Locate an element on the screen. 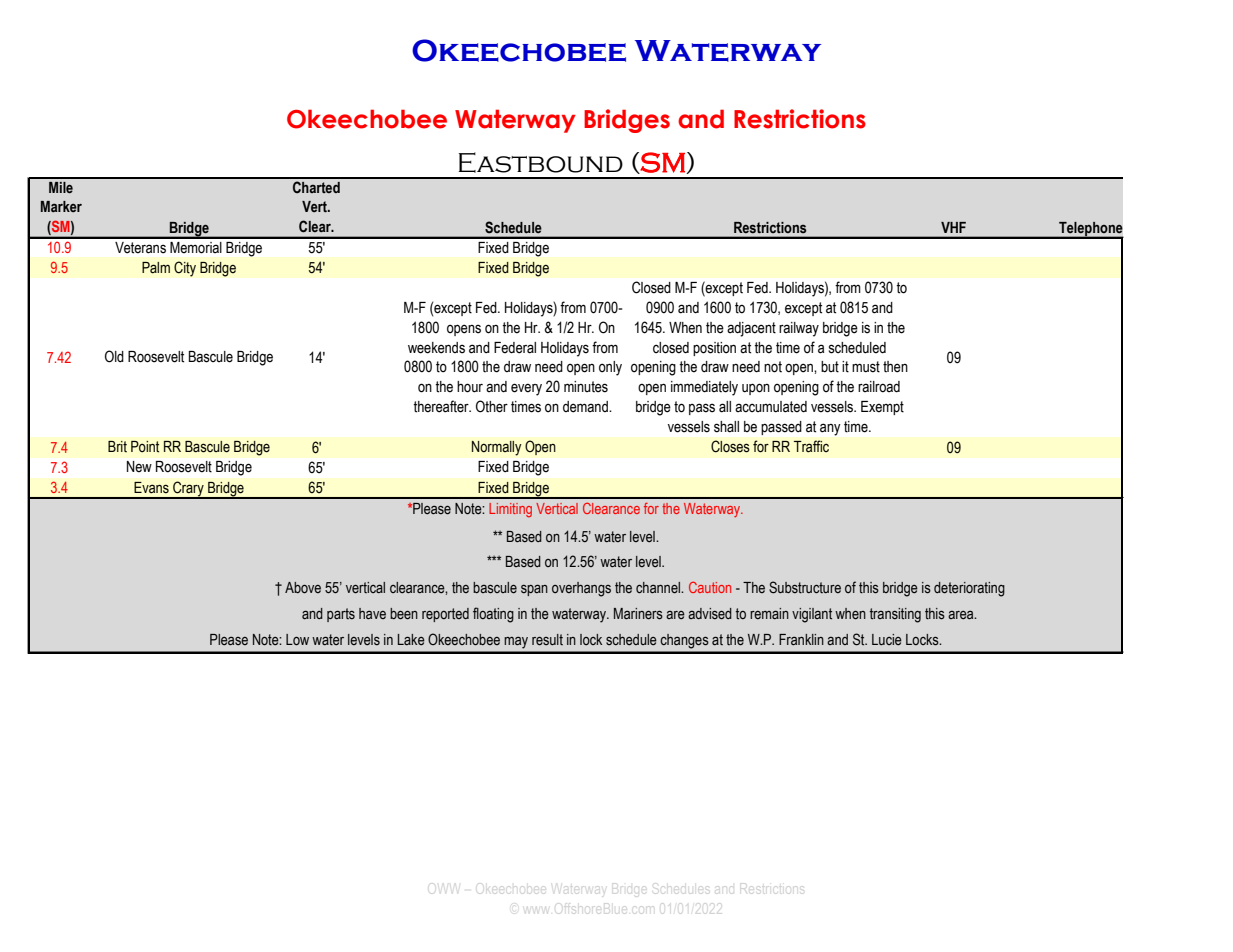 The height and width of the screenshot is (952, 1233). Evans is located at coordinates (151, 488).
